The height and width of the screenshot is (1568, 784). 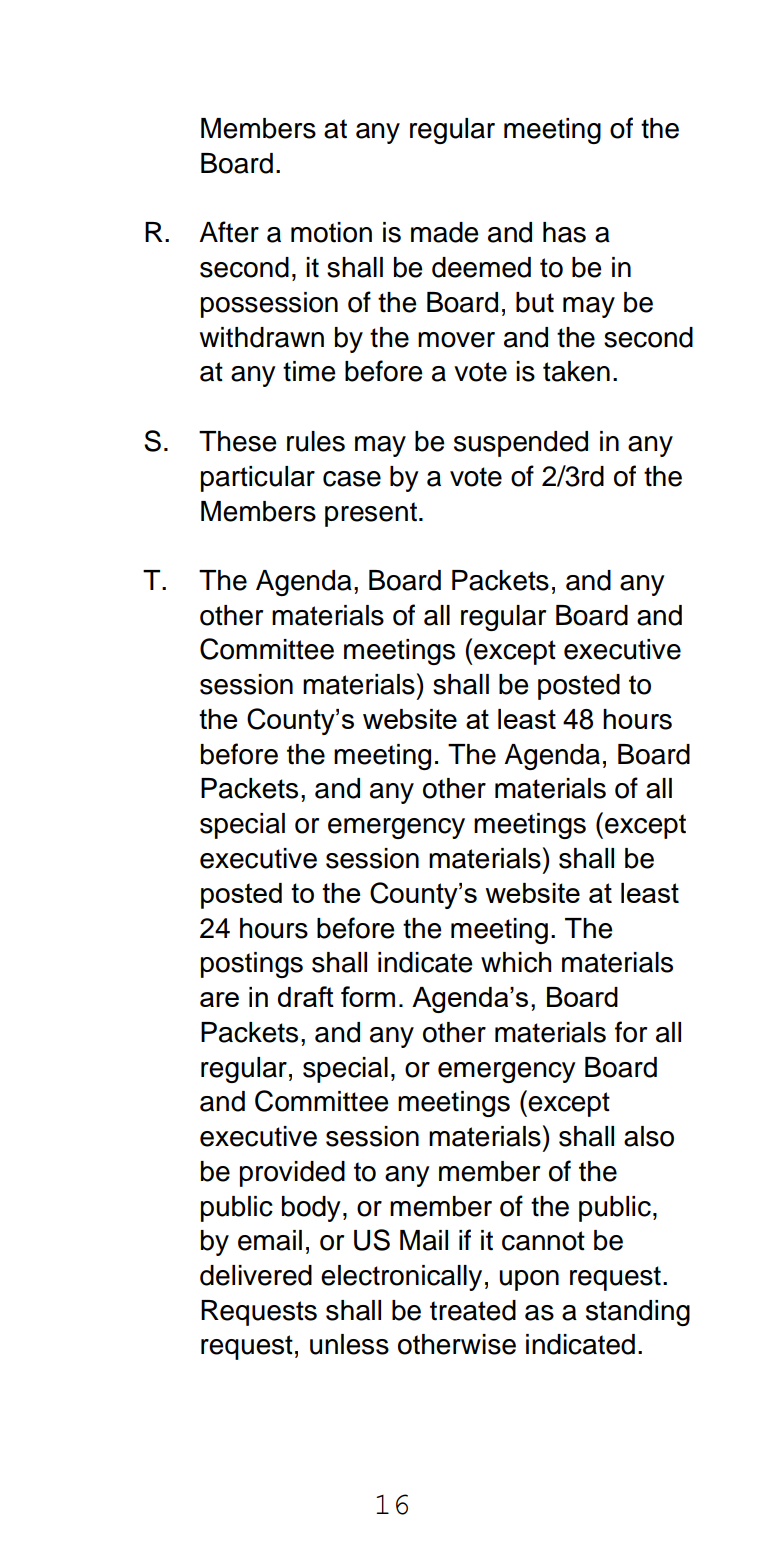 What do you see at coordinates (371, 514) in the screenshot?
I see `present` at bounding box center [371, 514].
